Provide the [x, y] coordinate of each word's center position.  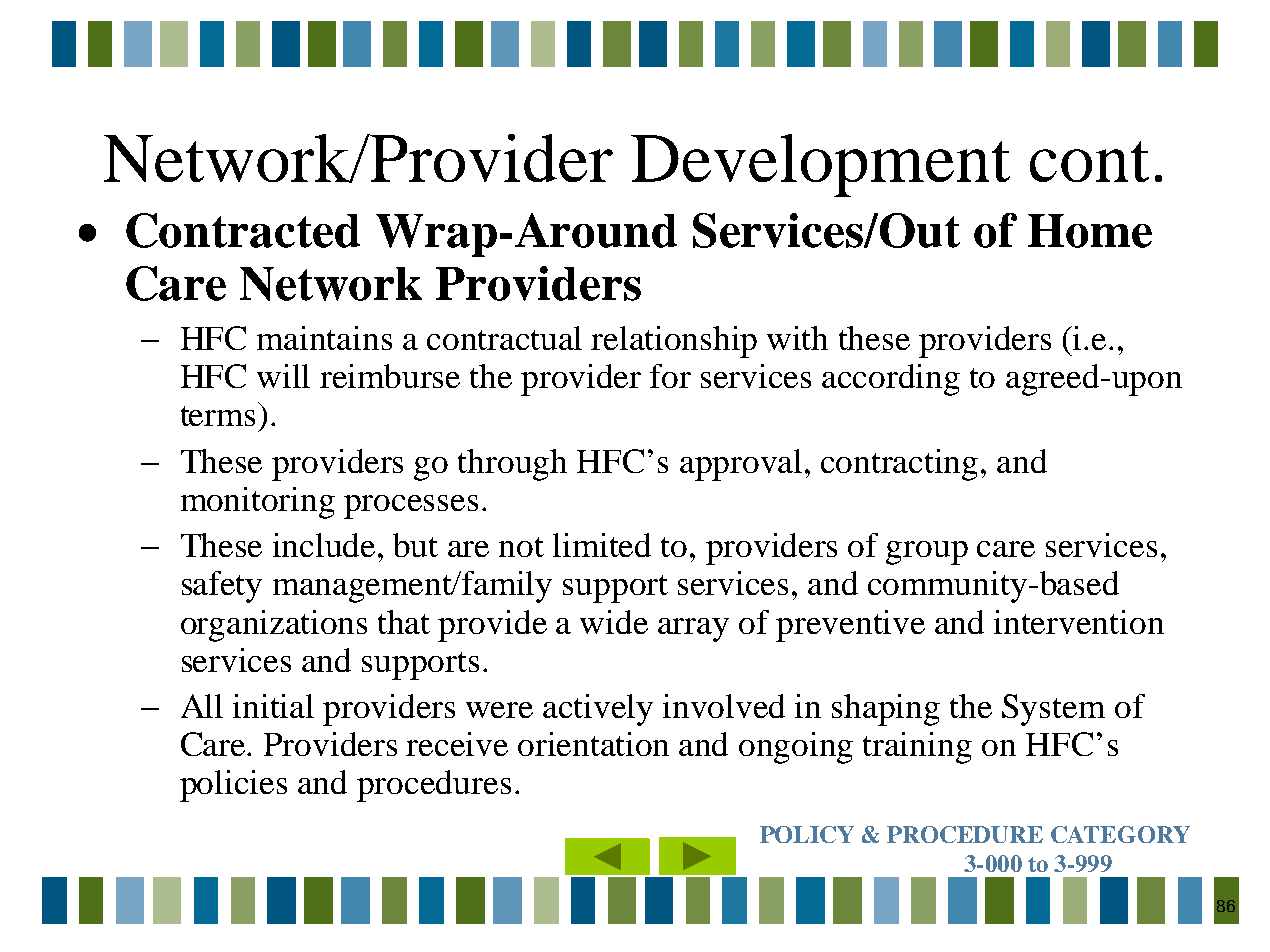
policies [233, 786]
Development [820, 165]
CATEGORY [1120, 834]
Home [1090, 231]
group [927, 553]
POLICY [807, 834]
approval [743, 465]
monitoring [258, 503]
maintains [324, 338]
